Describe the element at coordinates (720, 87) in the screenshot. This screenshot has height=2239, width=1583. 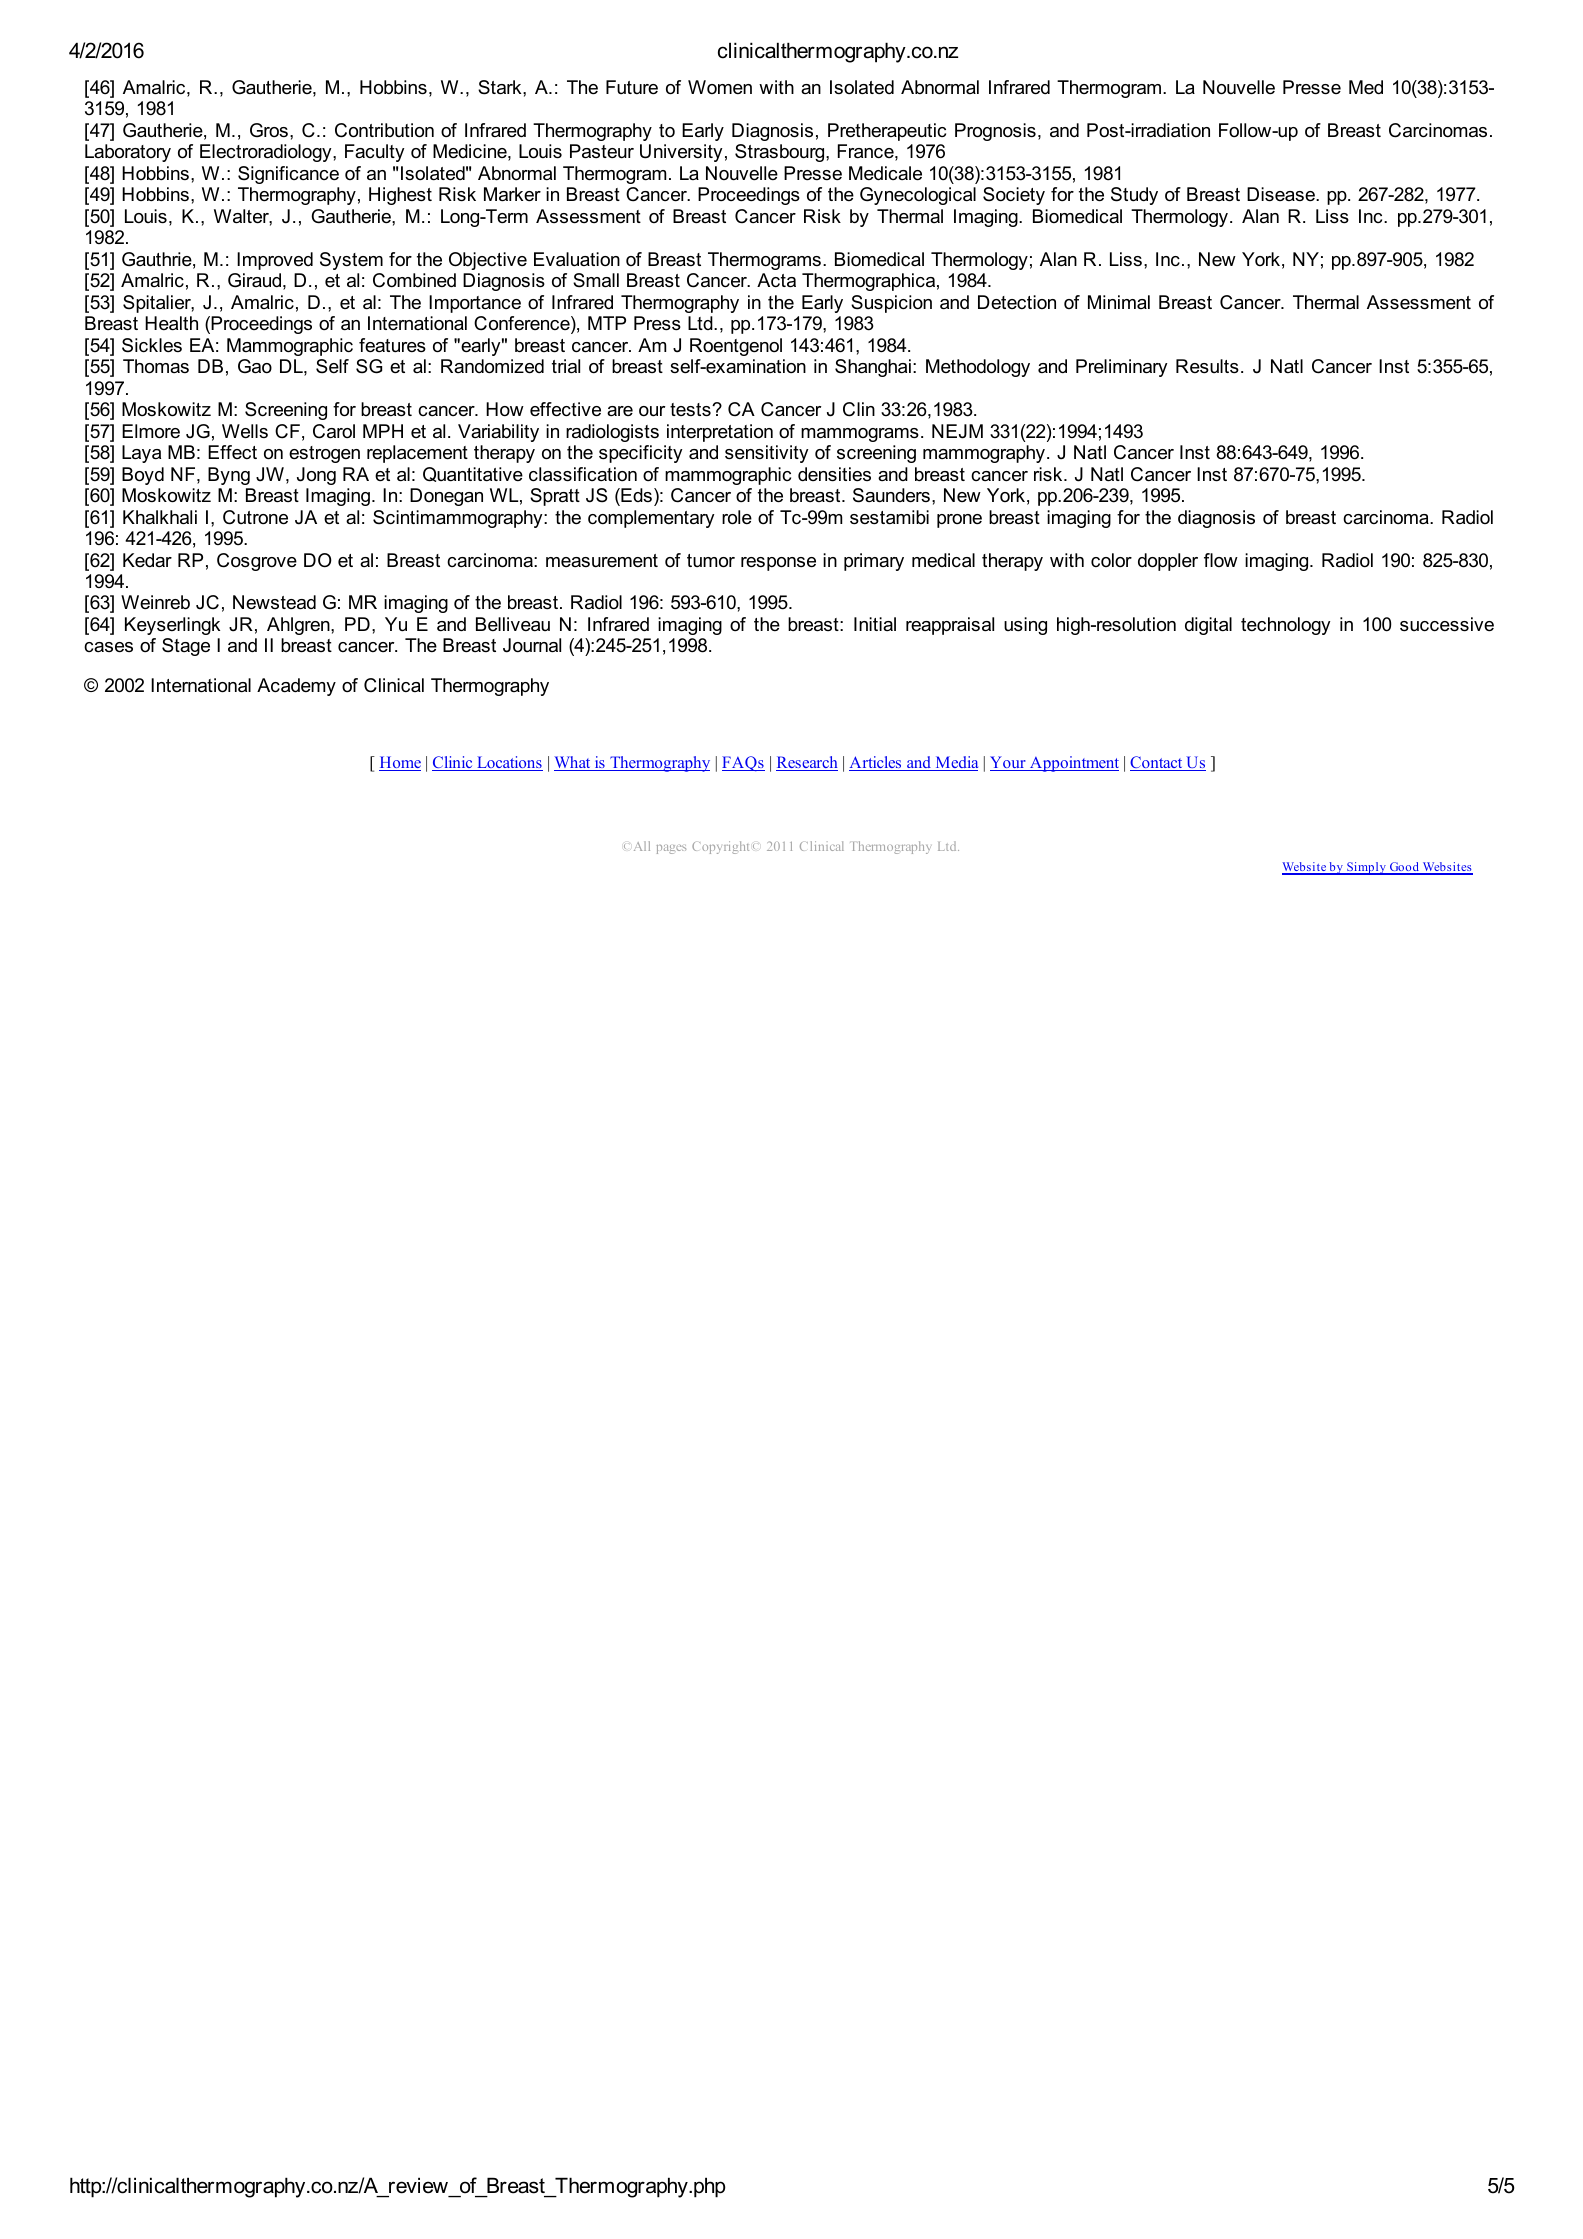
I see `Women` at that location.
